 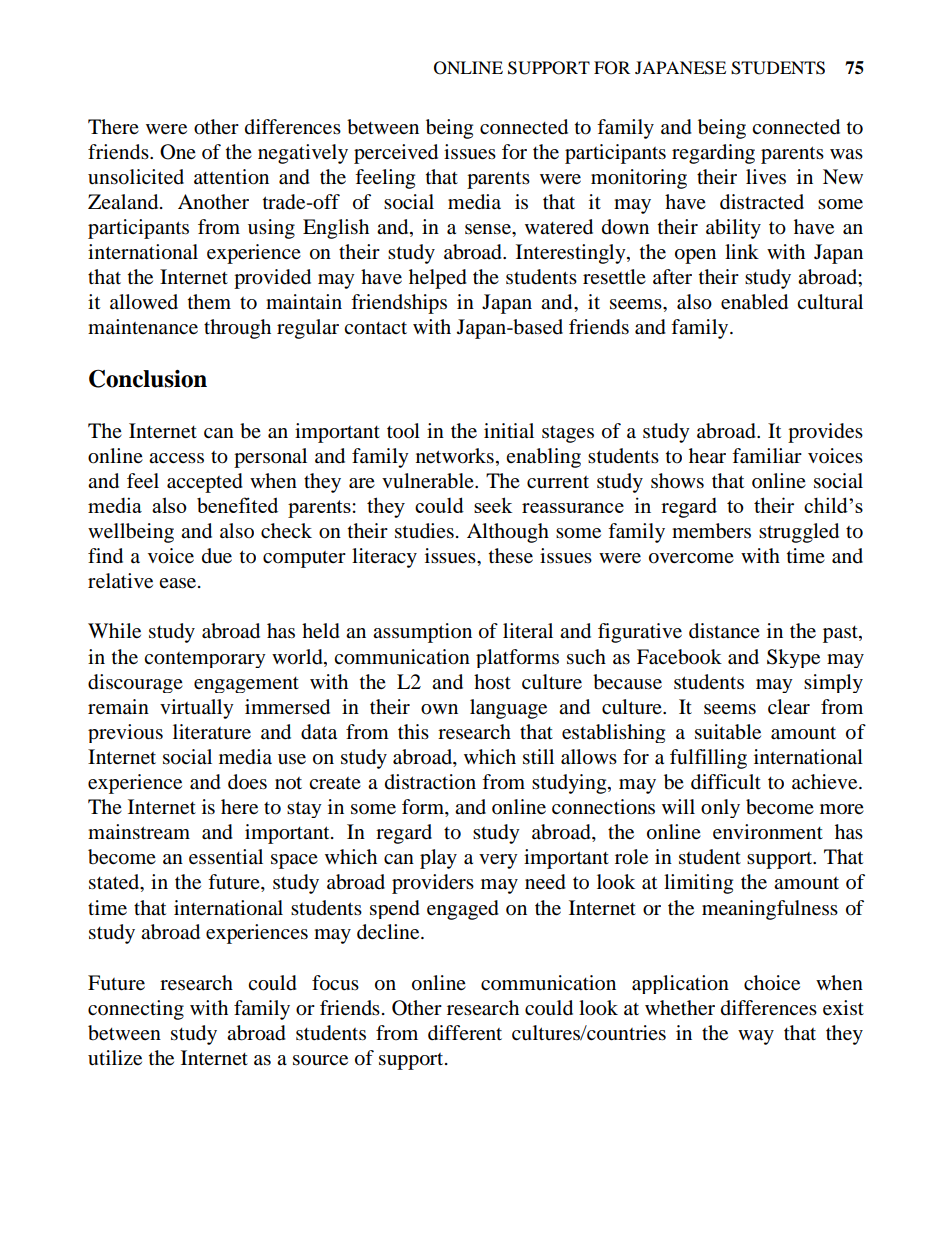 What do you see at coordinates (766, 176) in the screenshot?
I see `lives` at bounding box center [766, 176].
